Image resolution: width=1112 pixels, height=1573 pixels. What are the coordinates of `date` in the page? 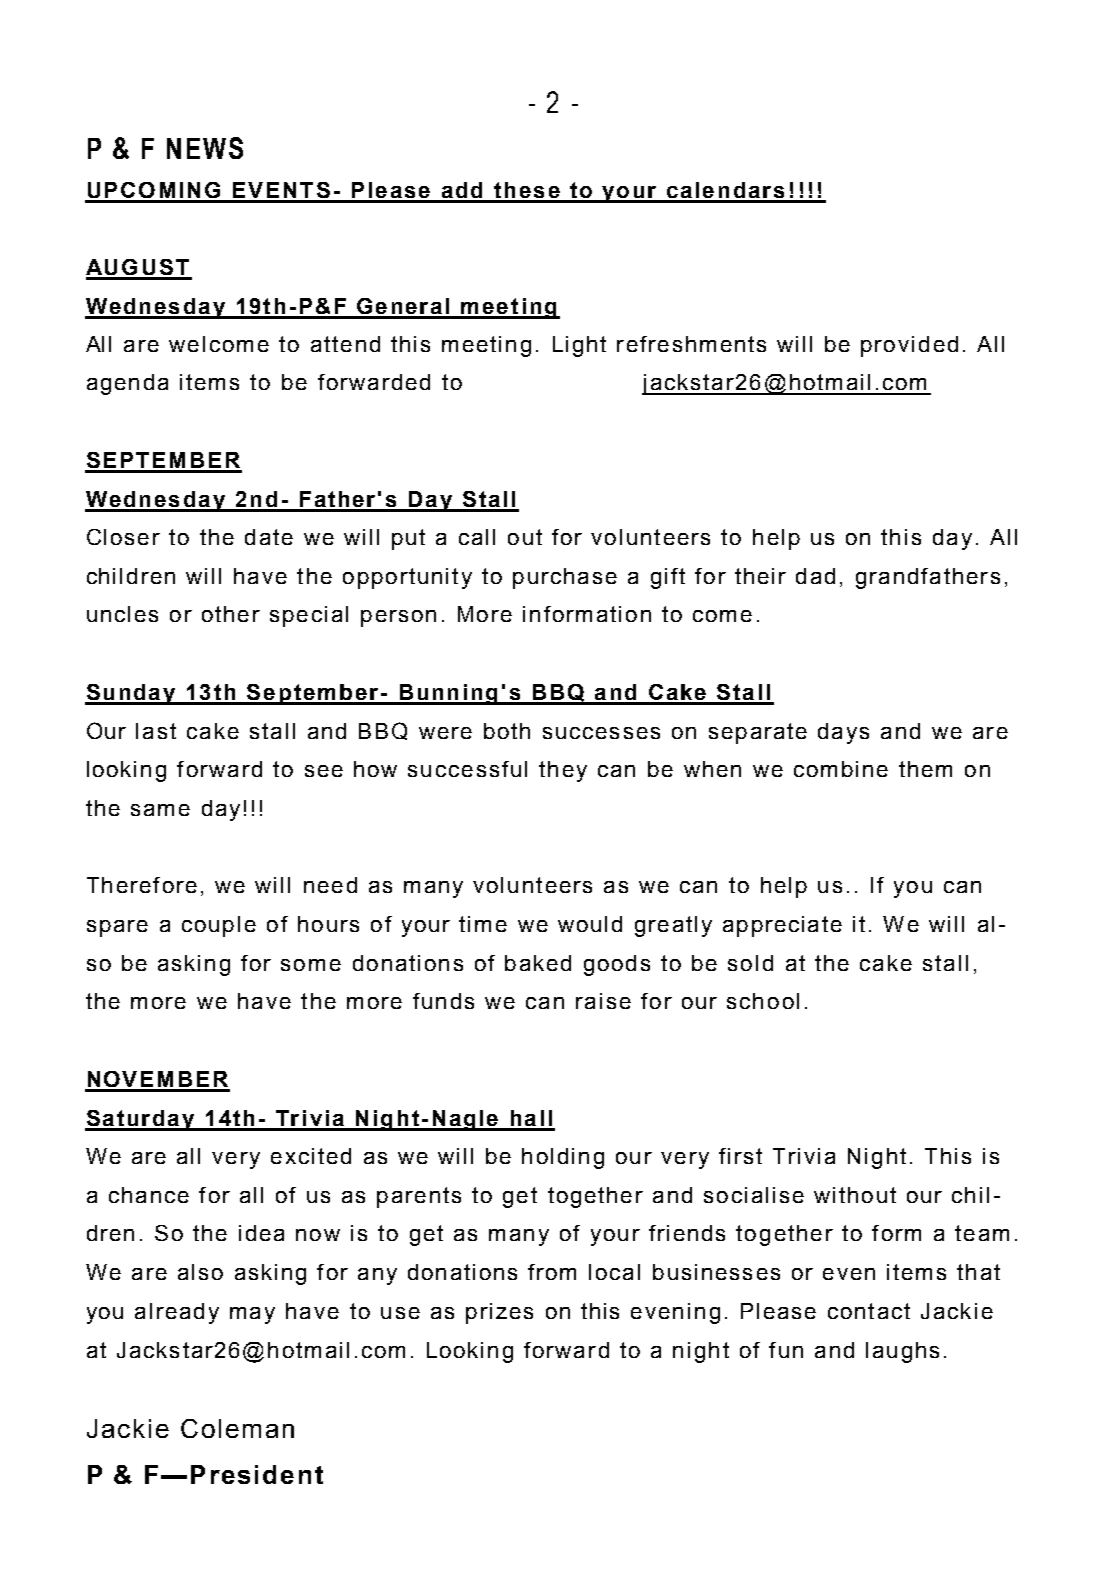 It's located at (269, 537).
